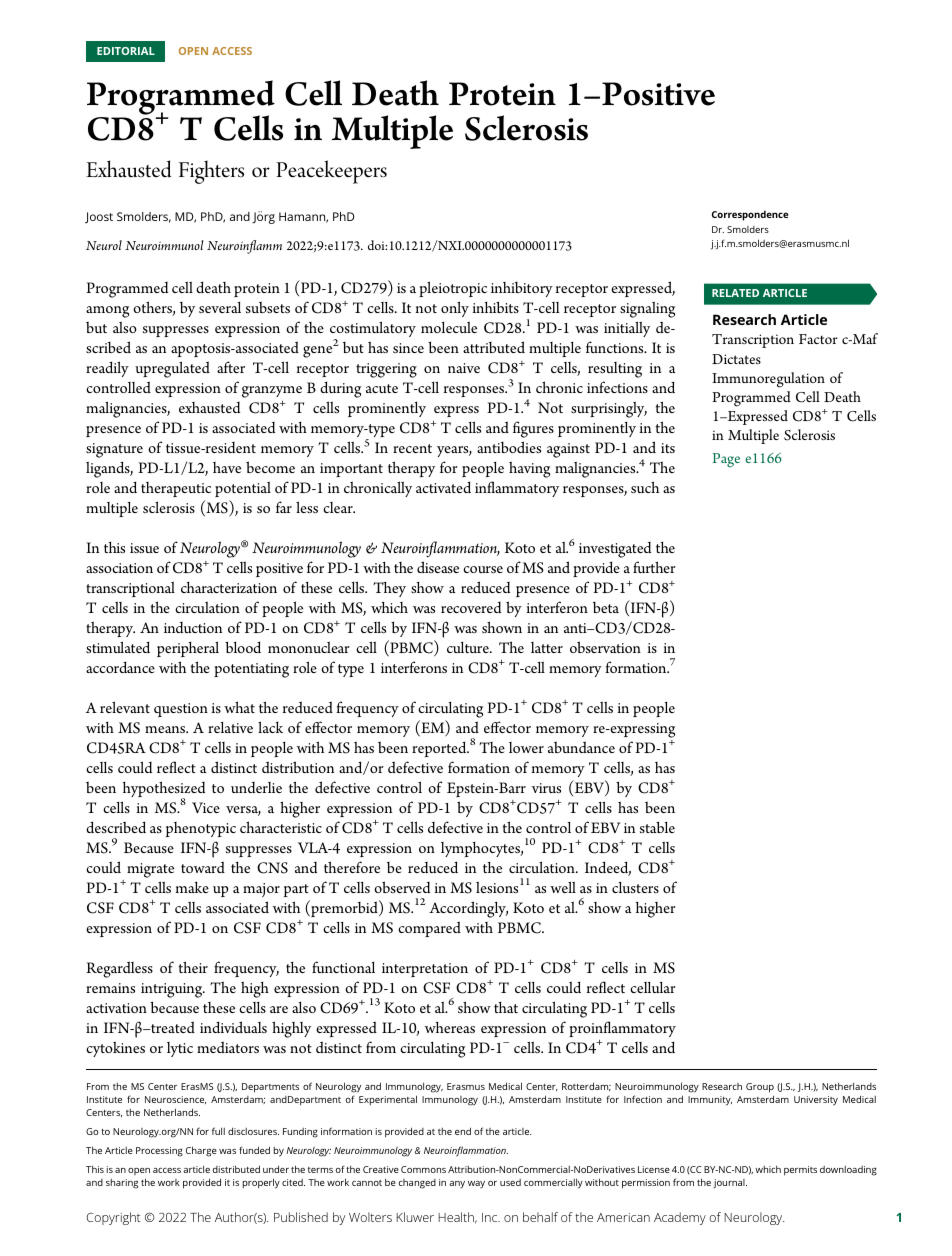  What do you see at coordinates (730, 1183) in the document?
I see `journal` at bounding box center [730, 1183].
